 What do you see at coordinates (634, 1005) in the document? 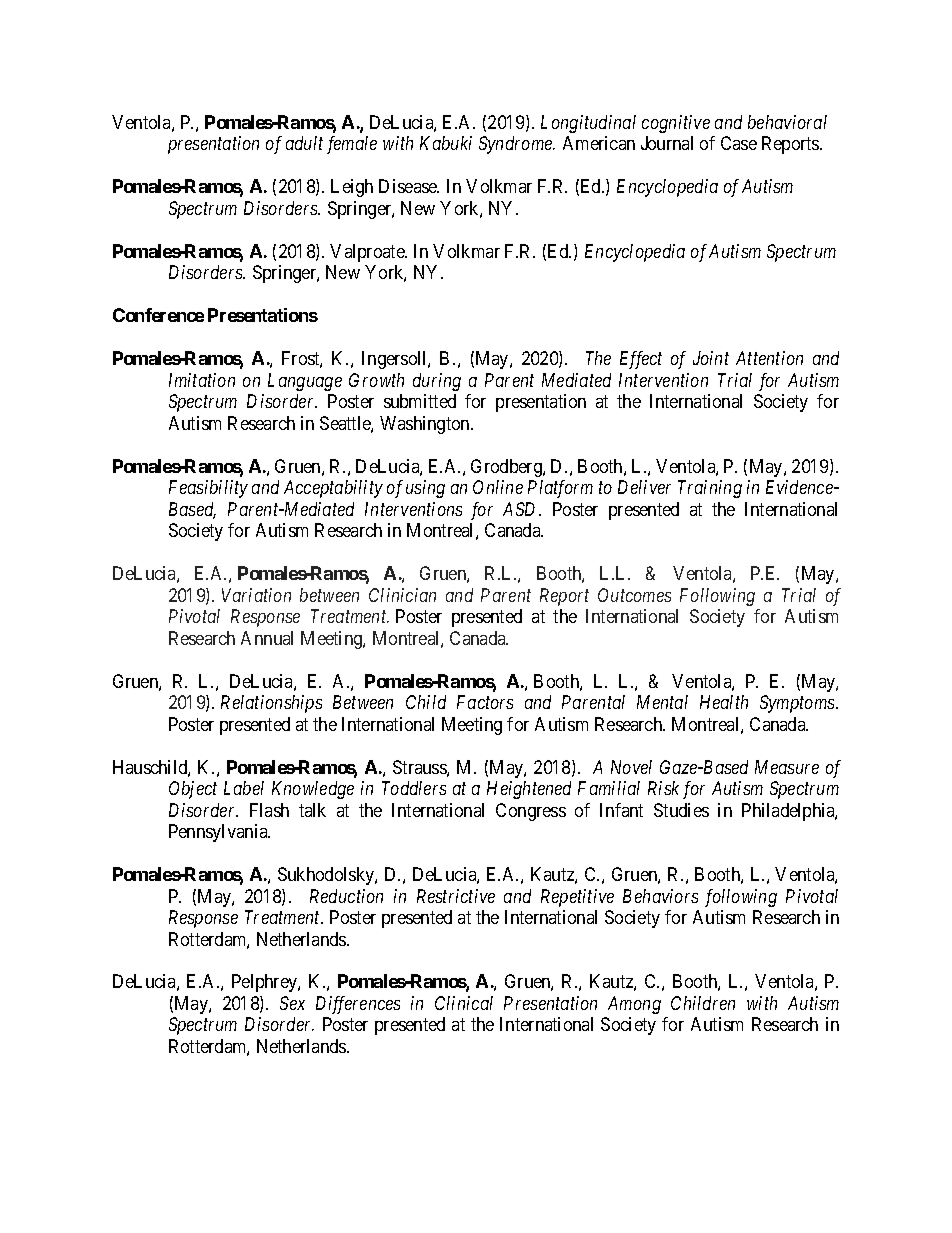
I see `Among` at bounding box center [634, 1005].
